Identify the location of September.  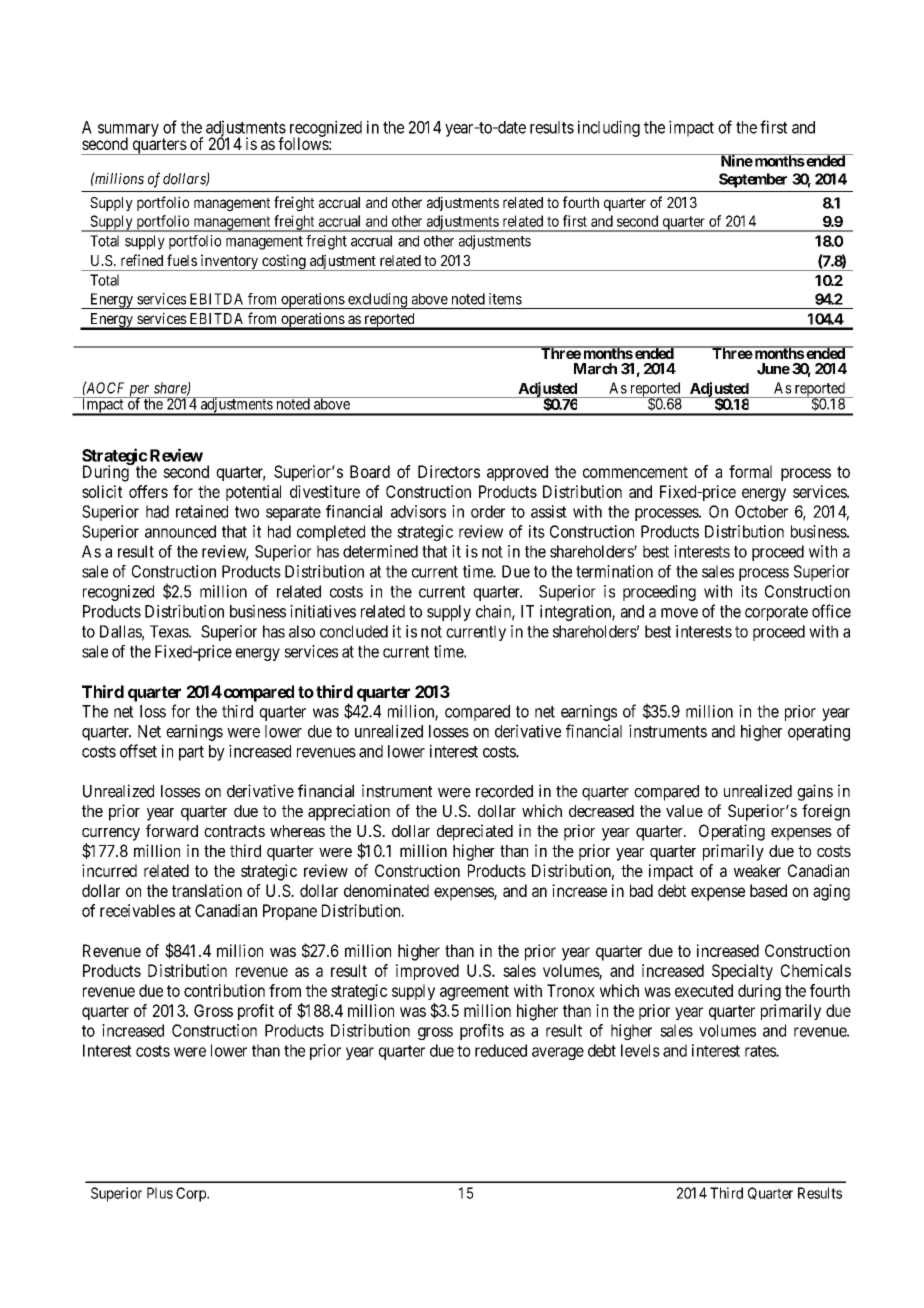
(753, 180).
